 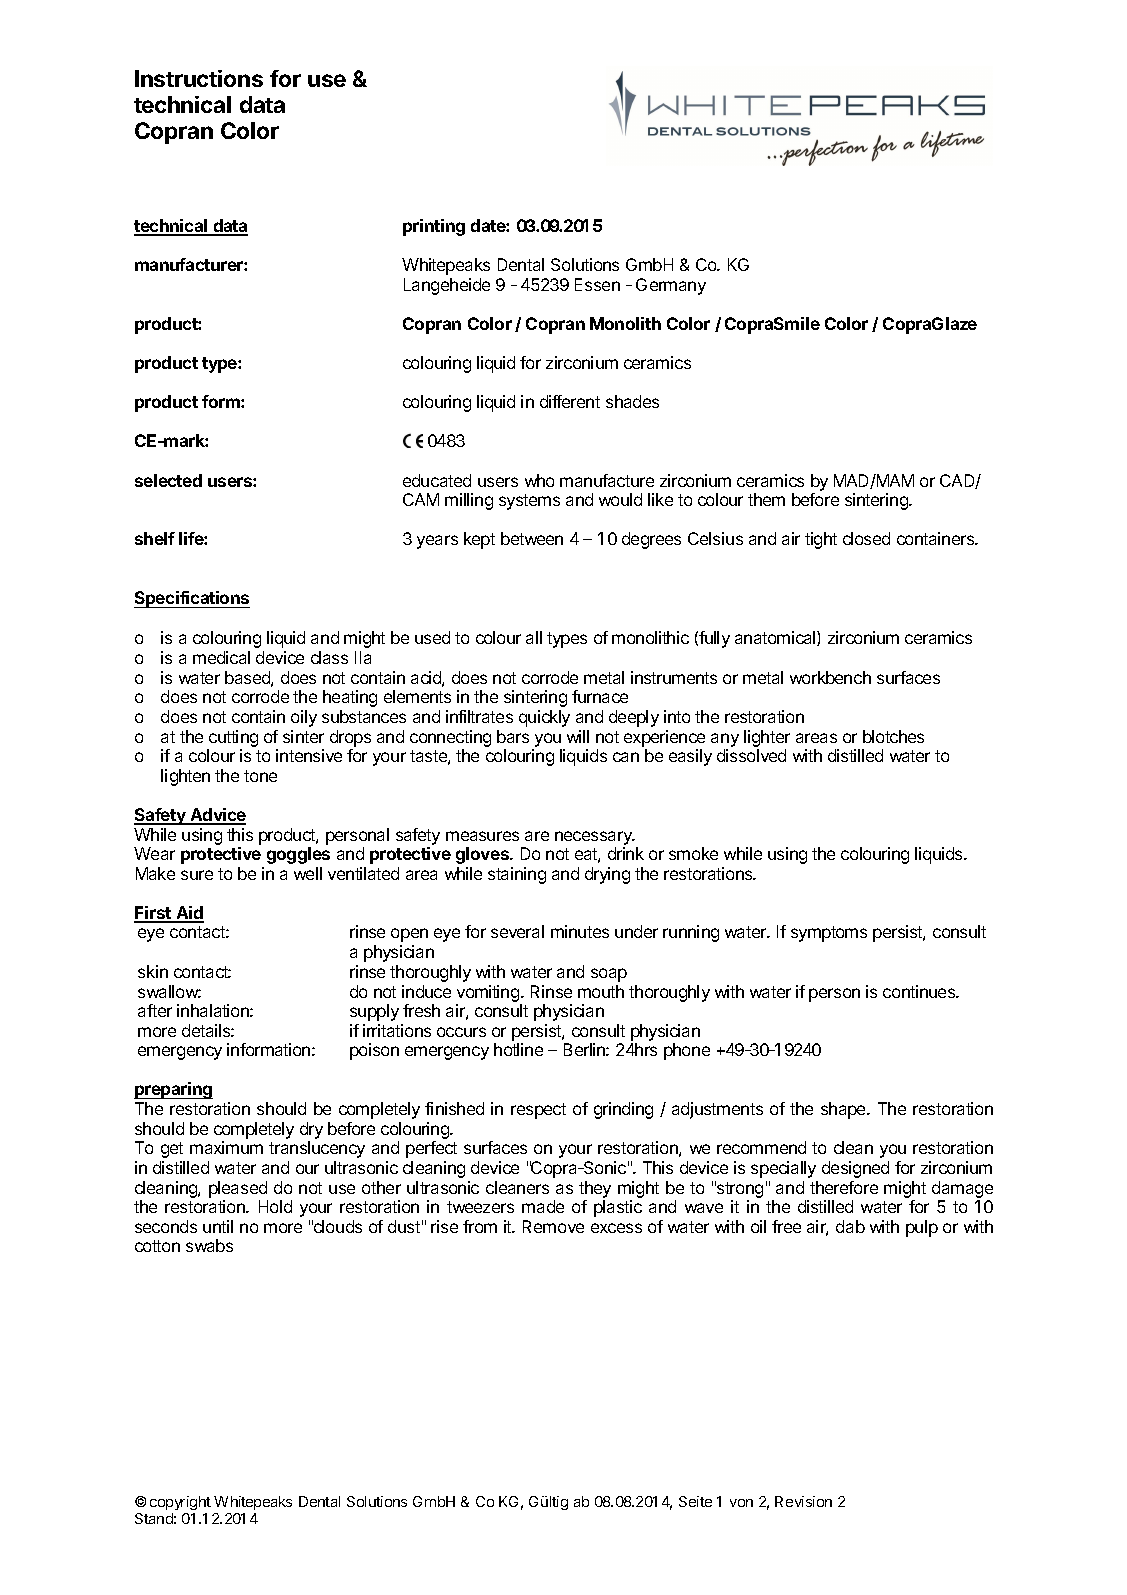 I want to click on Revision, so click(x=803, y=1501).
